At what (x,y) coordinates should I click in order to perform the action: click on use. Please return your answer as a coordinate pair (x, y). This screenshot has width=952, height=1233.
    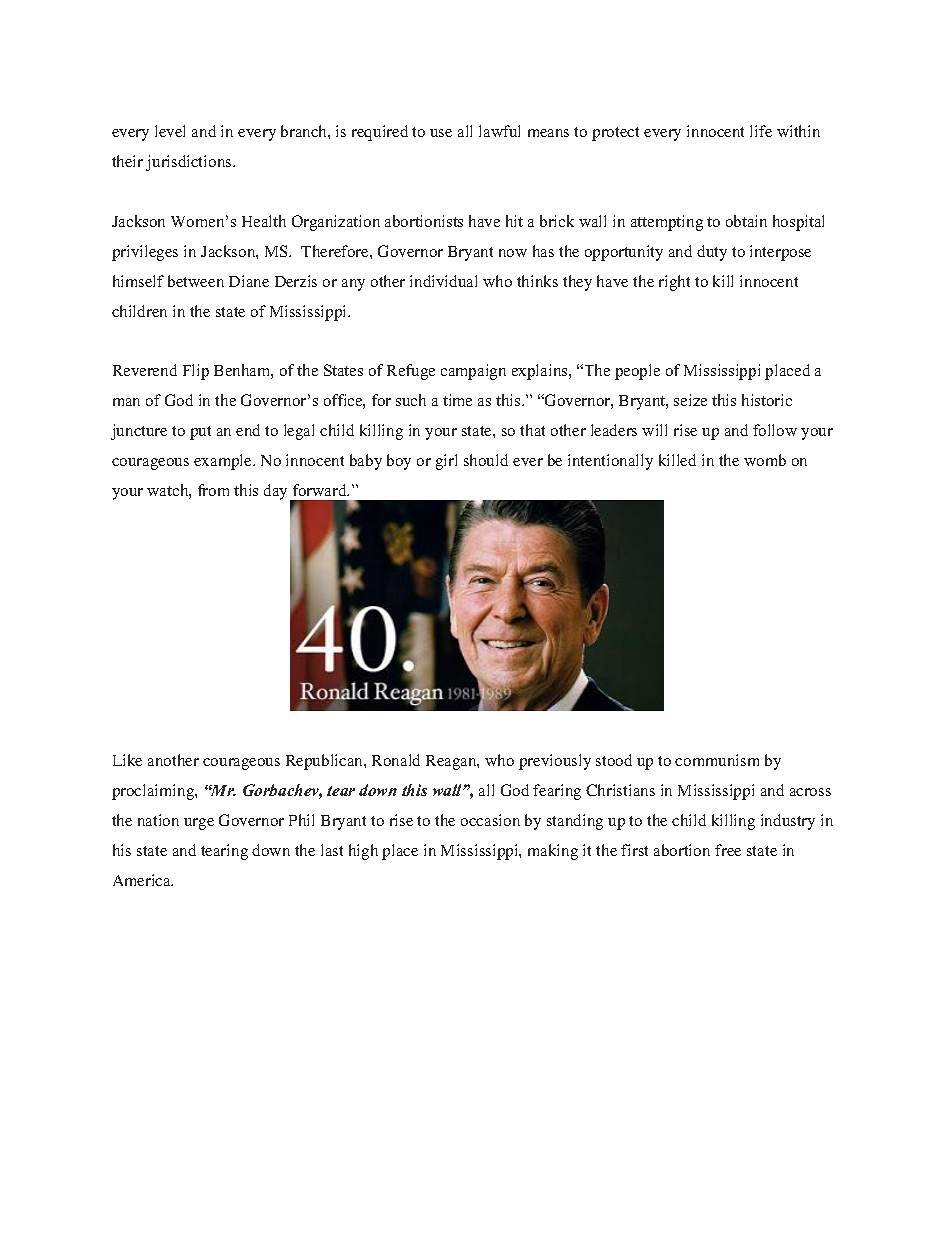
    Looking at the image, I should click on (441, 133).
